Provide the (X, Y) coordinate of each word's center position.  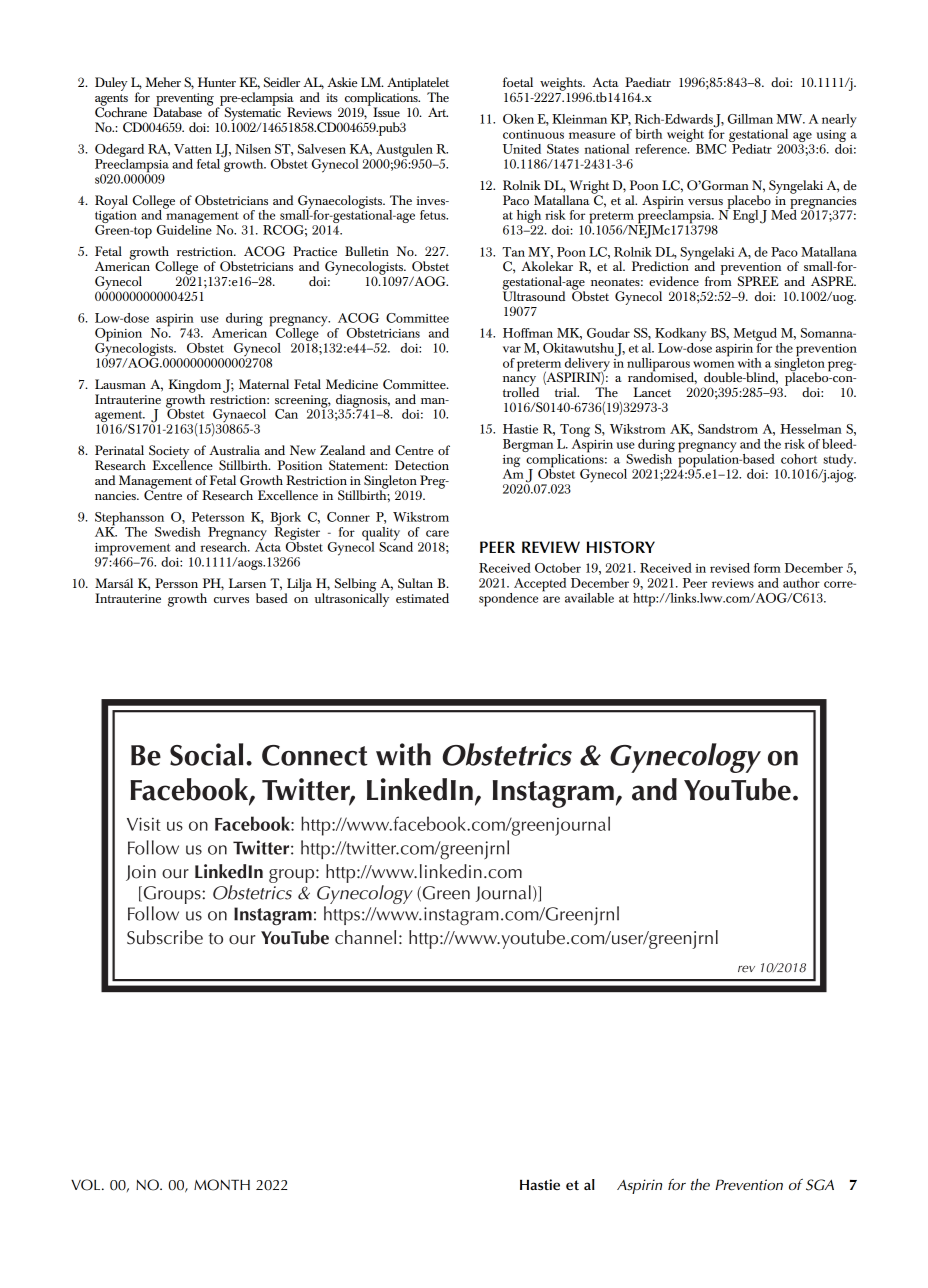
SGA (820, 1185)
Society (169, 453)
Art (438, 112)
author (801, 583)
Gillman (750, 119)
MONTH (222, 1185)
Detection (422, 465)
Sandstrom (728, 429)
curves (231, 600)
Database (177, 111)
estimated (422, 598)
